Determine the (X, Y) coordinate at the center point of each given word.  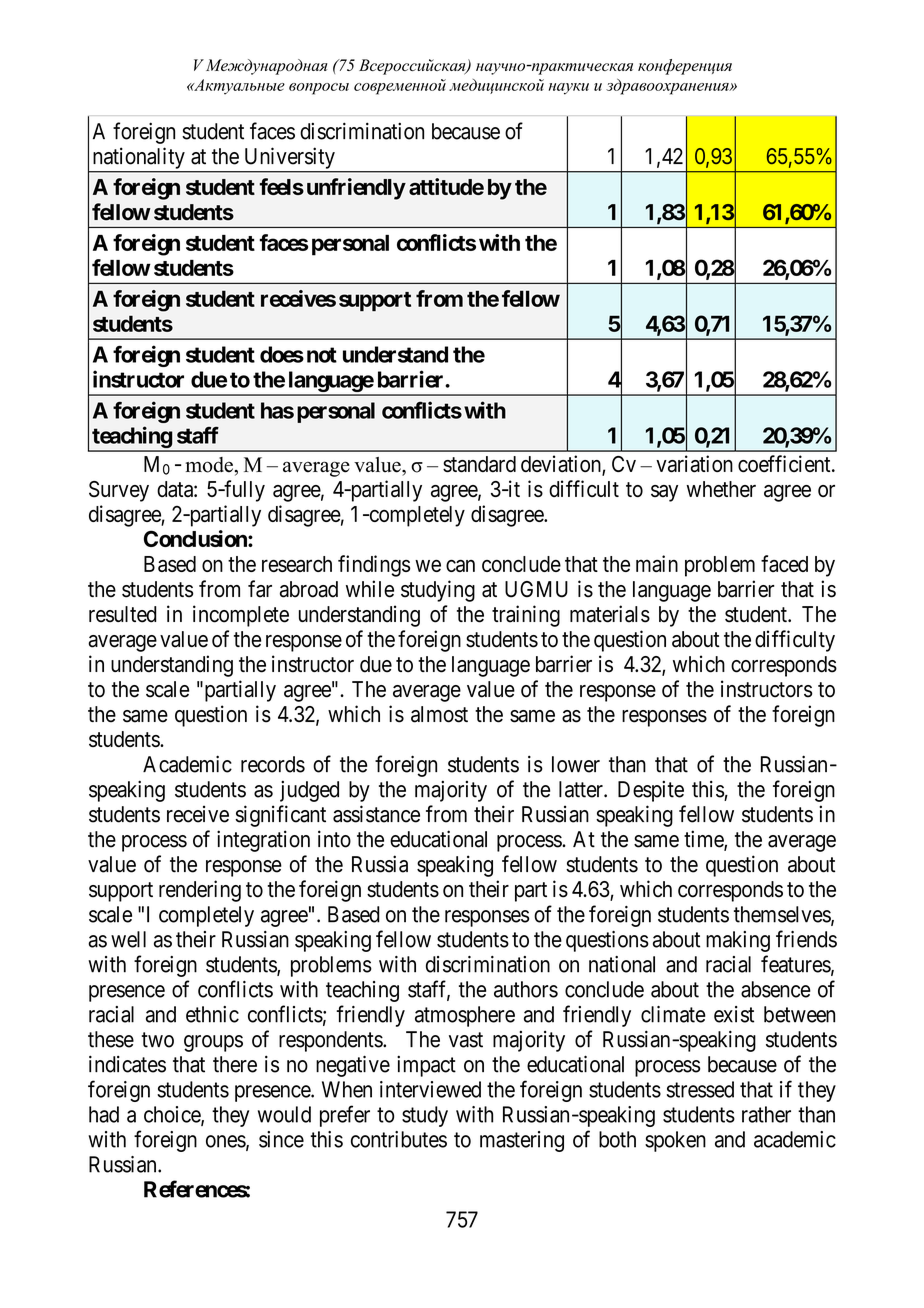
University (290, 158)
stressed (700, 1089)
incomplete (241, 616)
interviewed (430, 1089)
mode (210, 465)
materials (610, 614)
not (322, 355)
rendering (200, 891)
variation (694, 464)
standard (479, 464)
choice (173, 1115)
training (526, 616)
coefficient (785, 463)
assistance (376, 814)
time (704, 840)
